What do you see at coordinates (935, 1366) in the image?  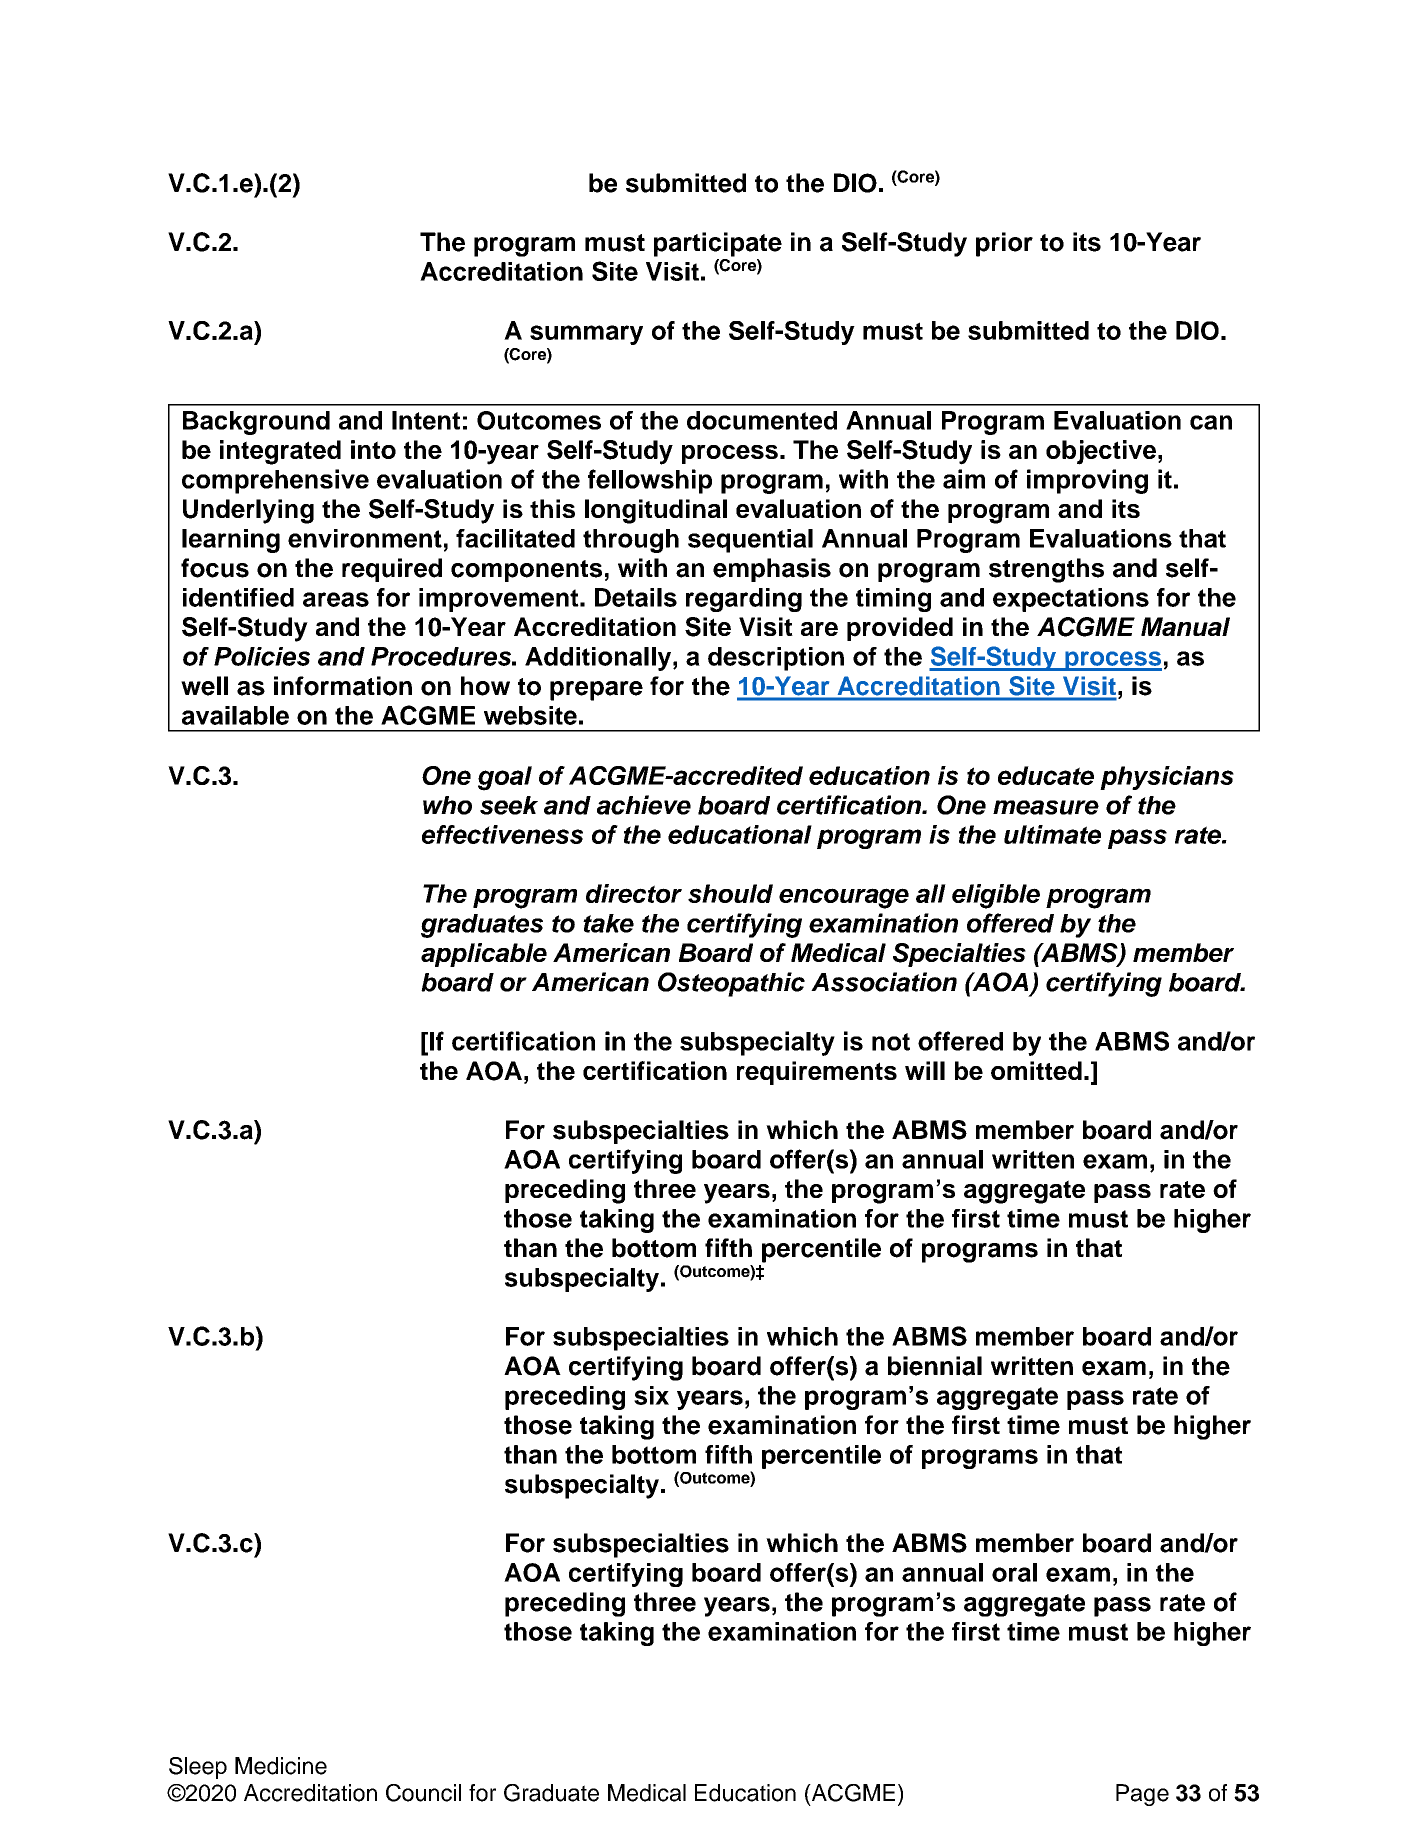 I see `biennial` at bounding box center [935, 1366].
